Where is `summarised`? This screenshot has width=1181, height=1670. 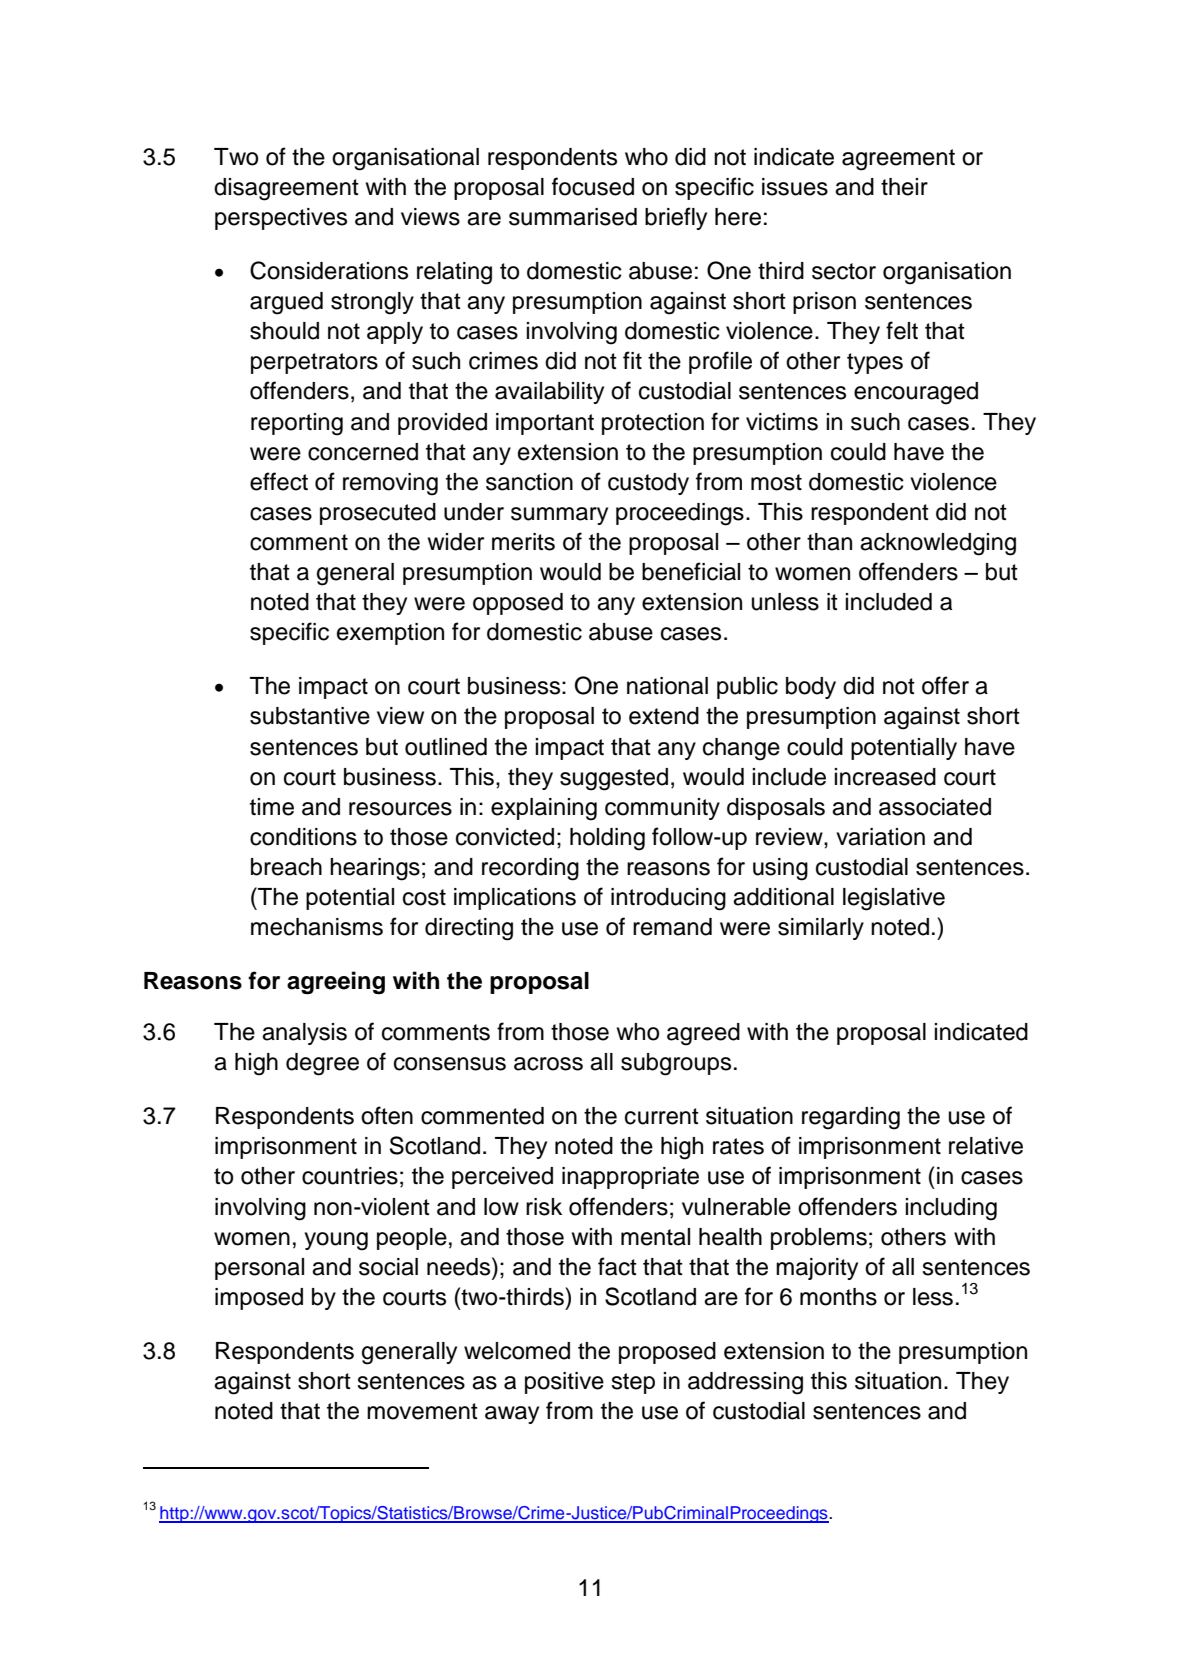 summarised is located at coordinates (573, 217).
